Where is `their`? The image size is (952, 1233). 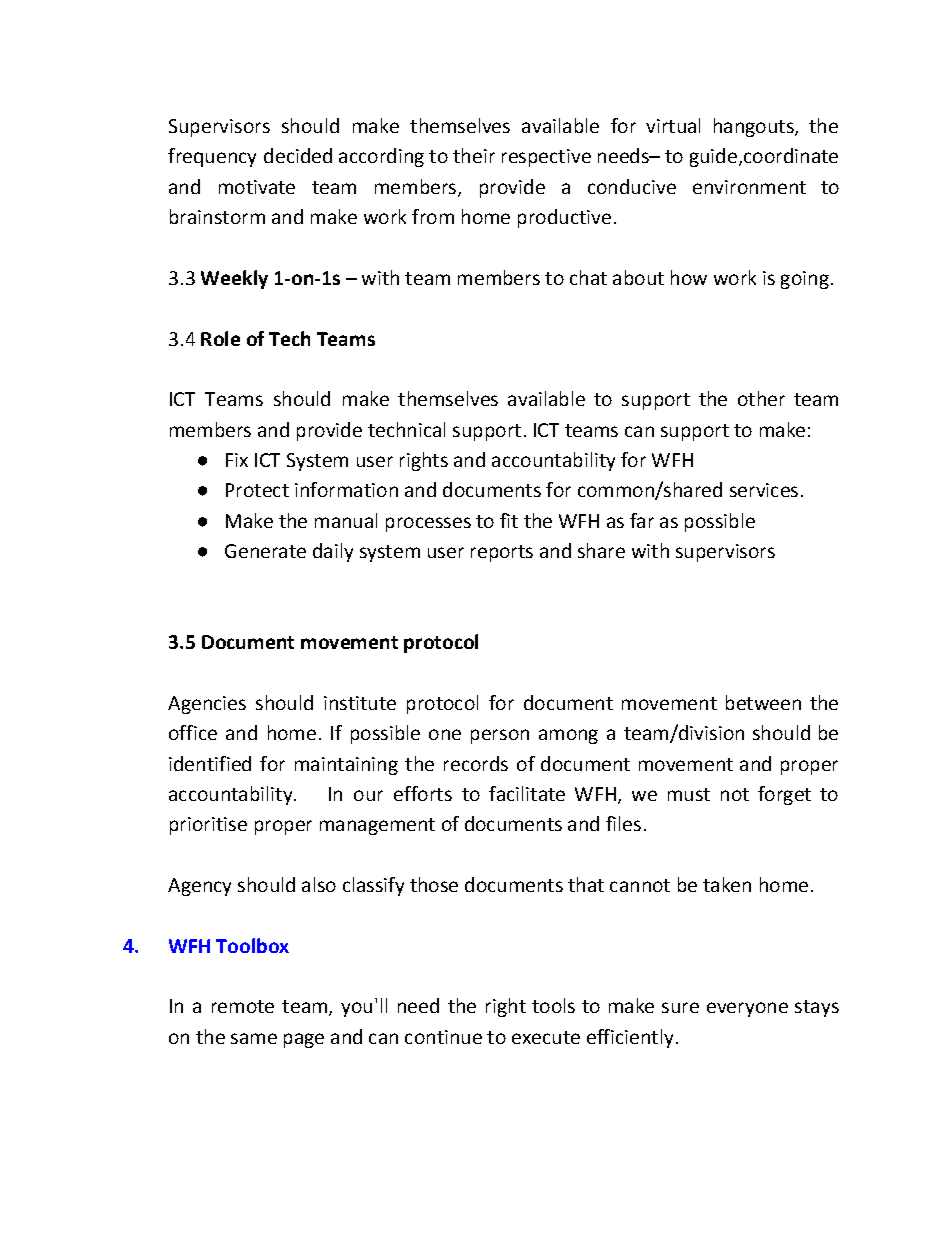 their is located at coordinates (474, 155).
